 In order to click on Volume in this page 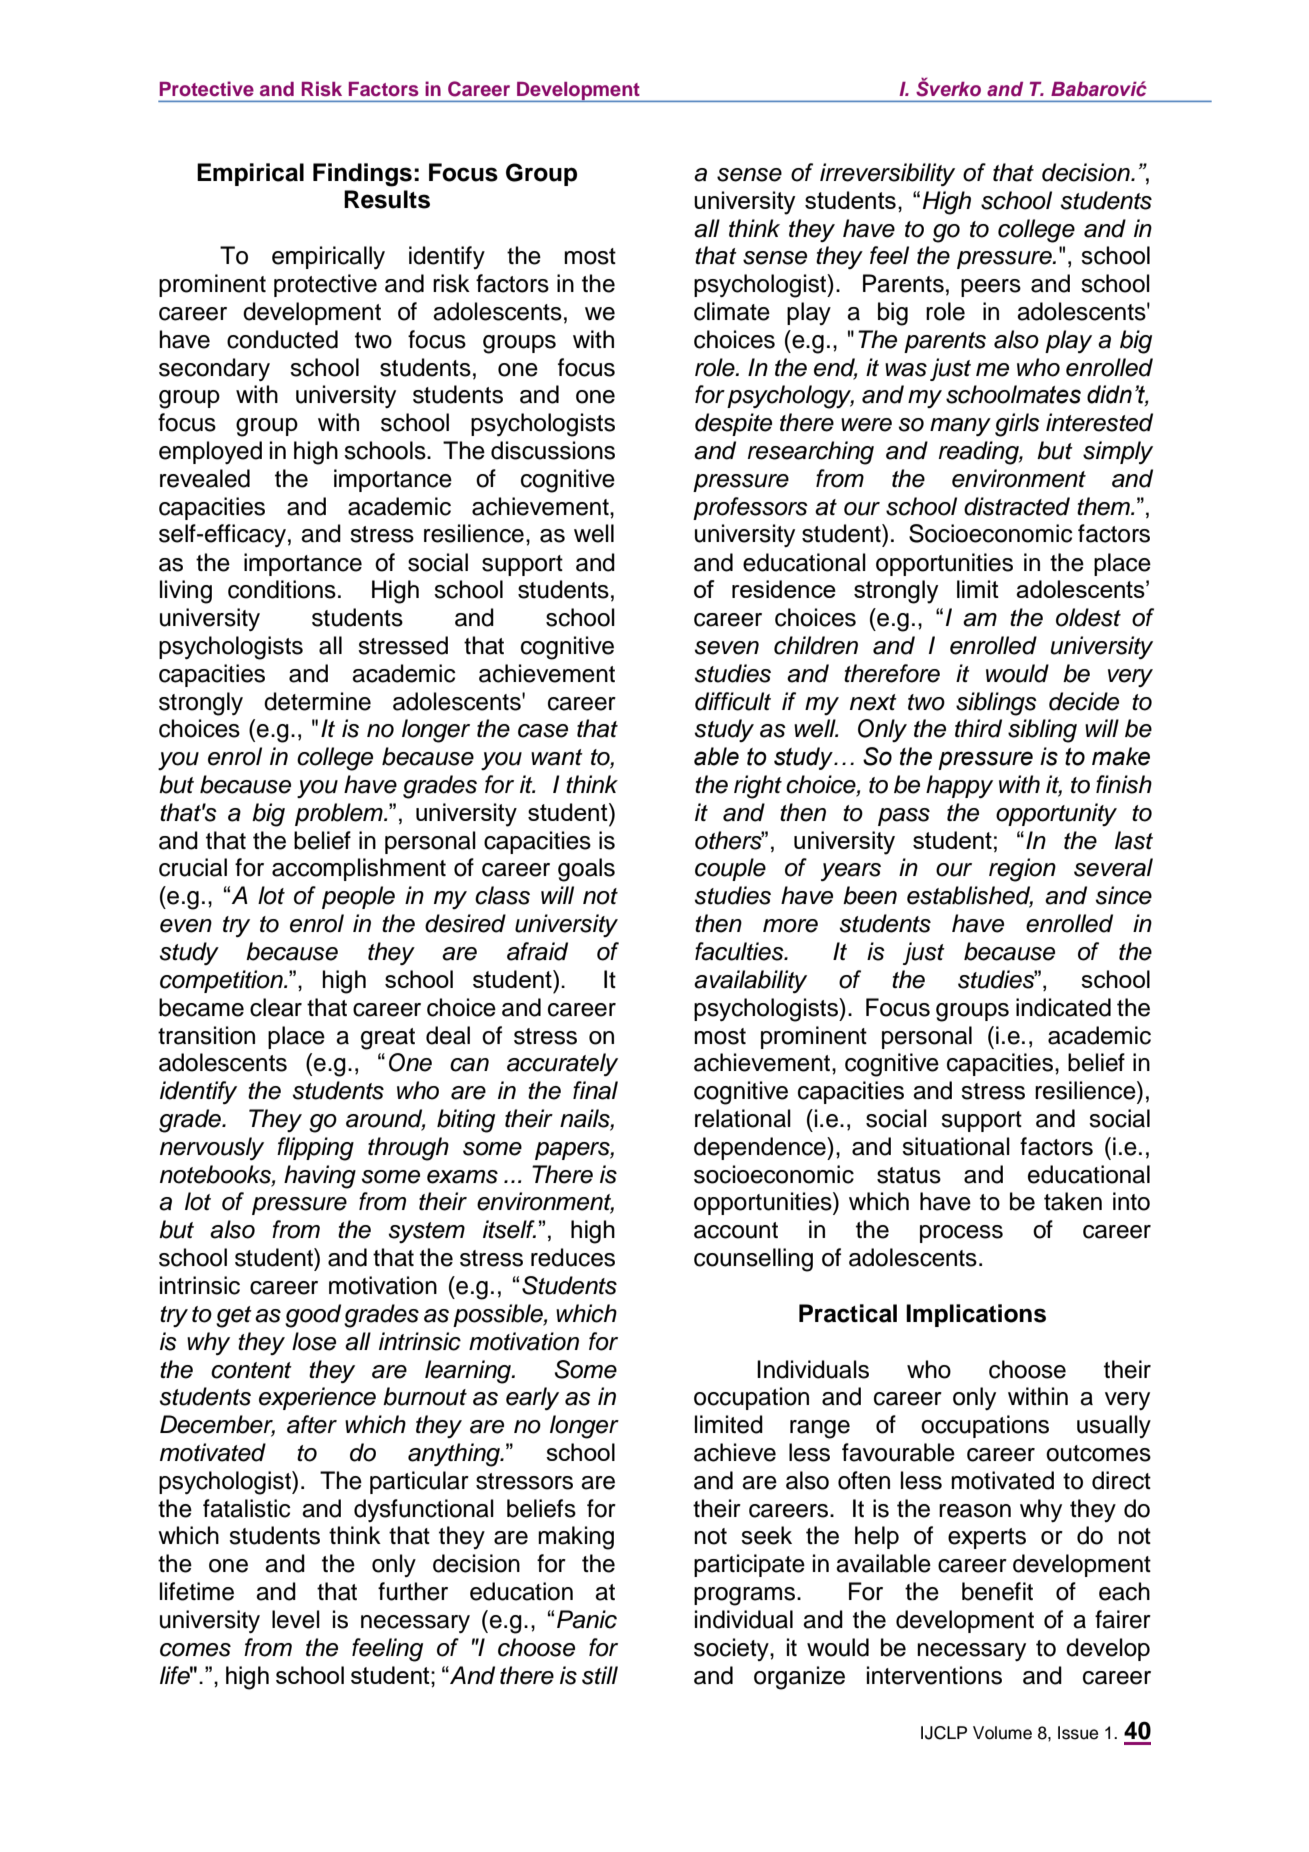, I will do `click(1002, 1733)`.
